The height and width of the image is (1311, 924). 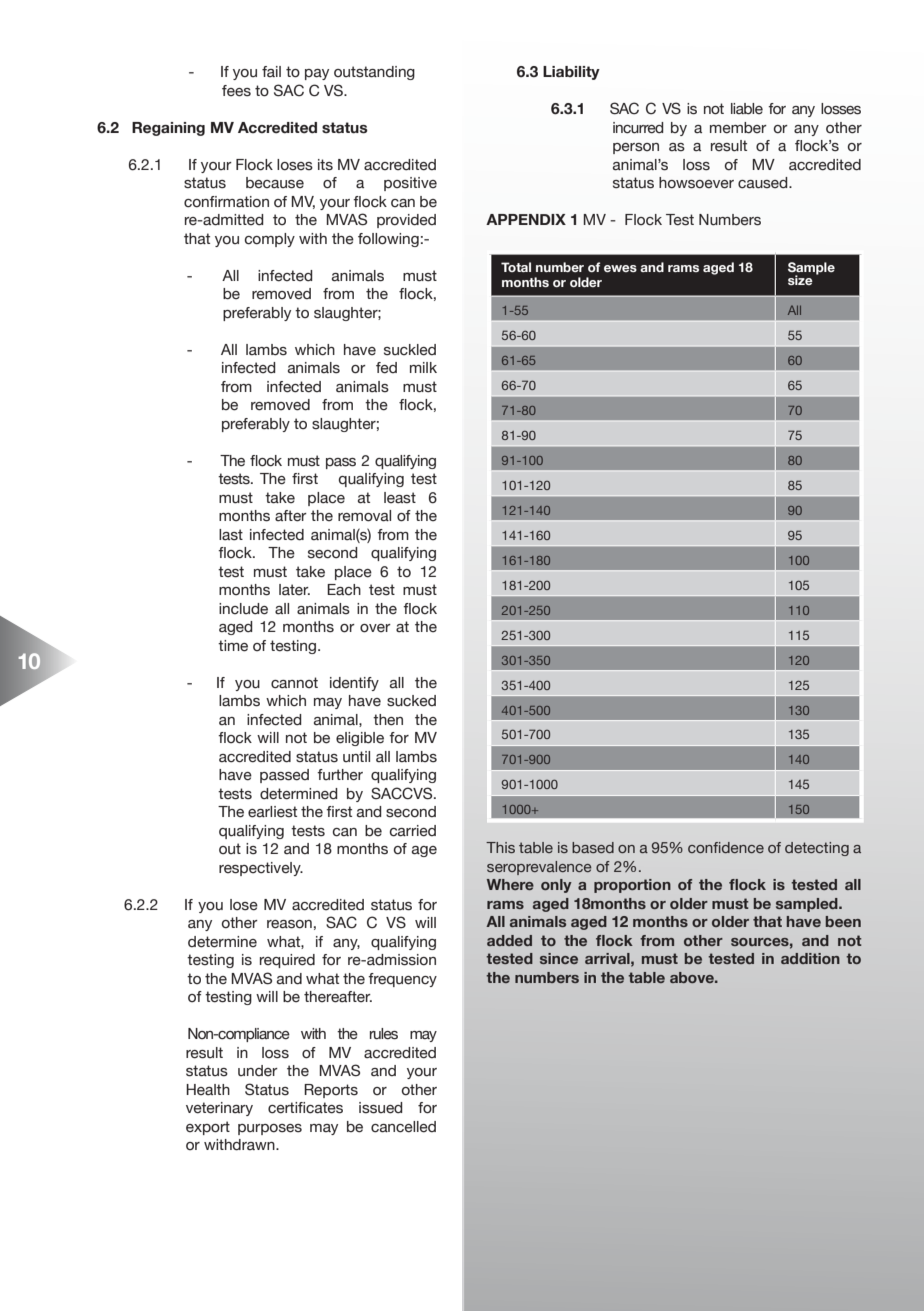 I want to click on fees, so click(x=236, y=91).
